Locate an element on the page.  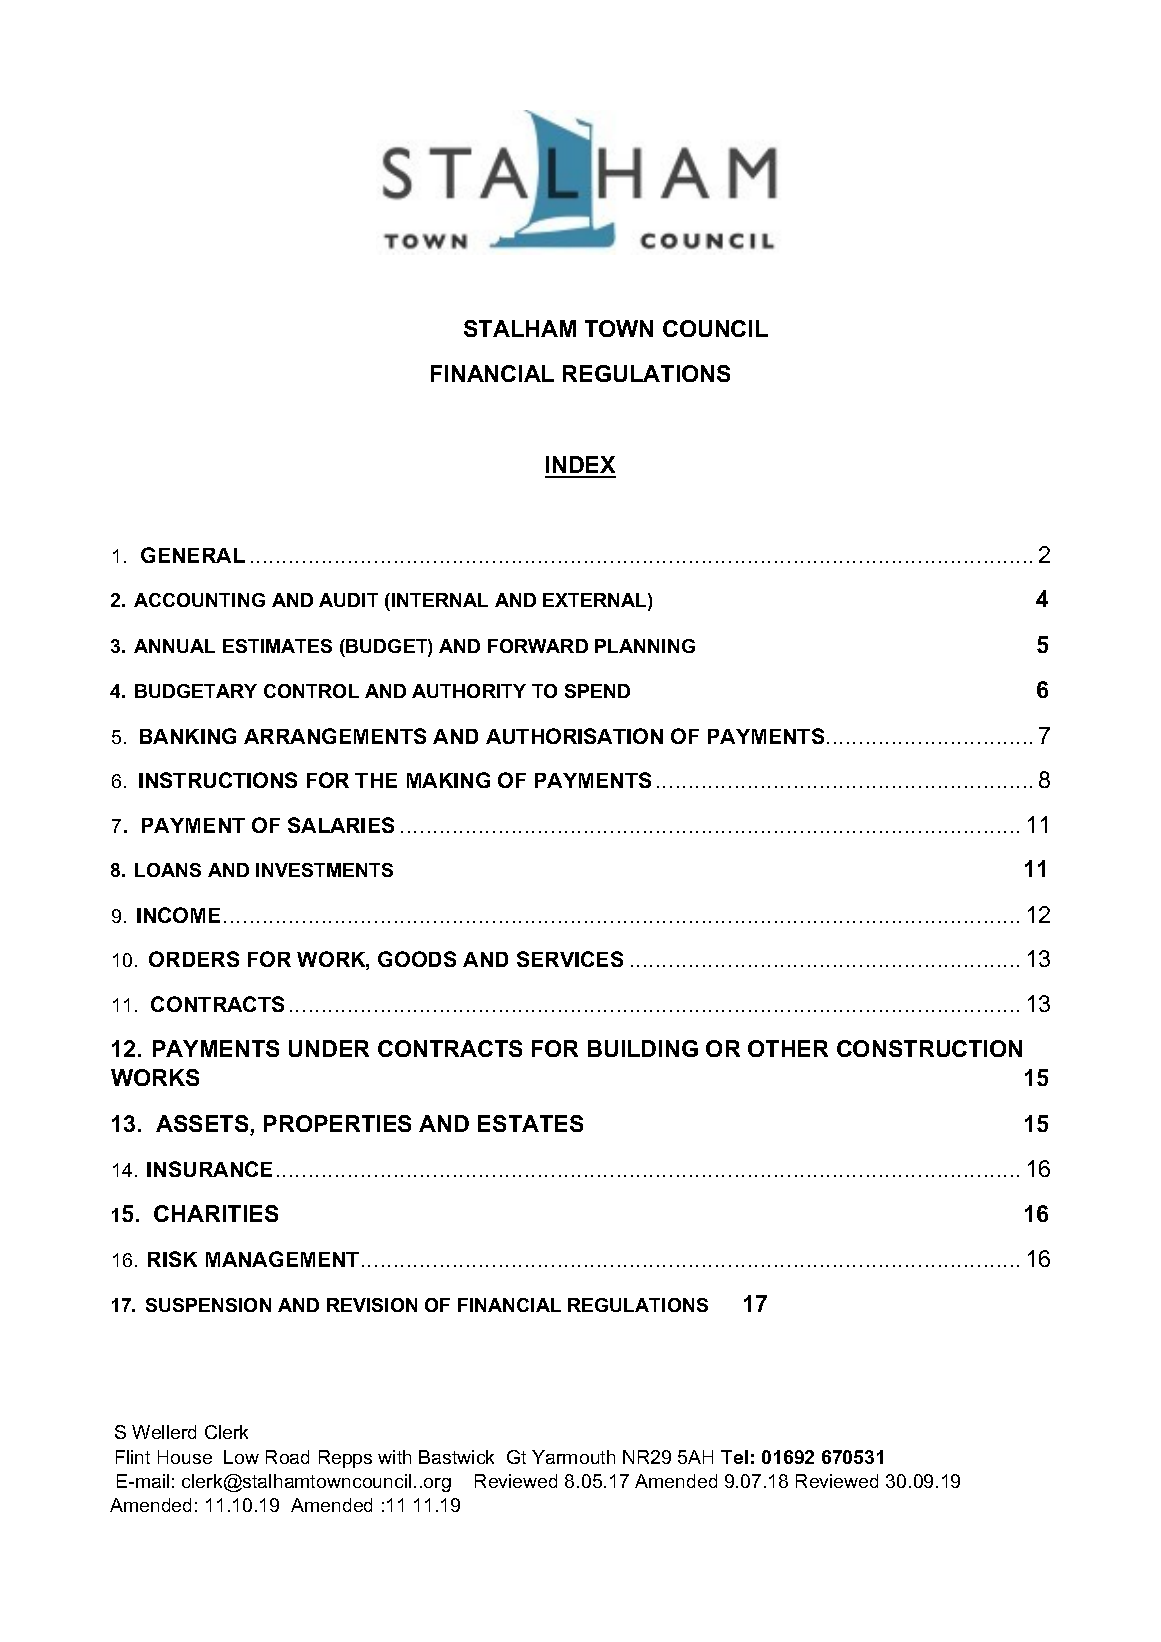
PLANNING is located at coordinates (645, 646).
